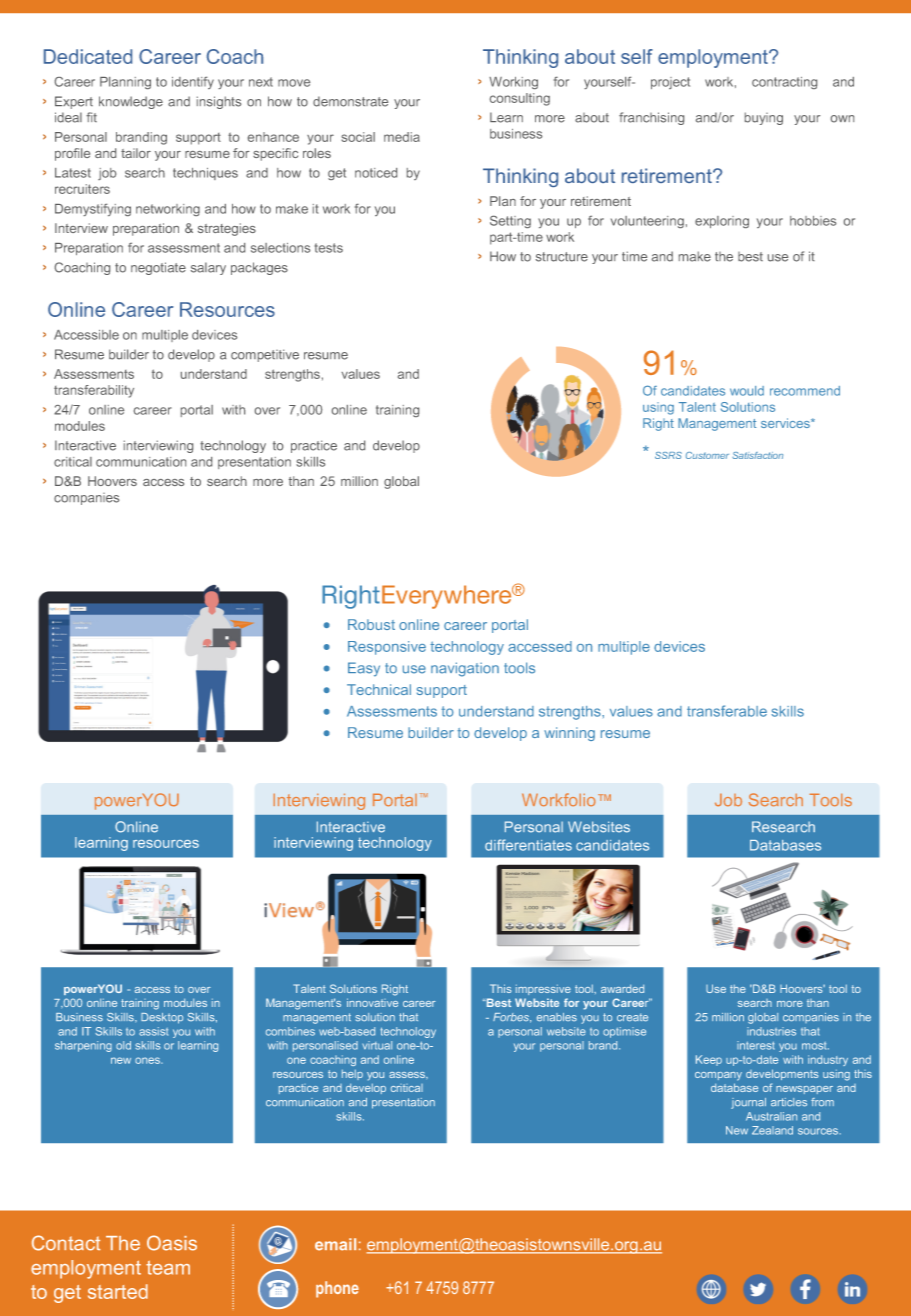  I want to click on Desktop, so click(162, 1018).
